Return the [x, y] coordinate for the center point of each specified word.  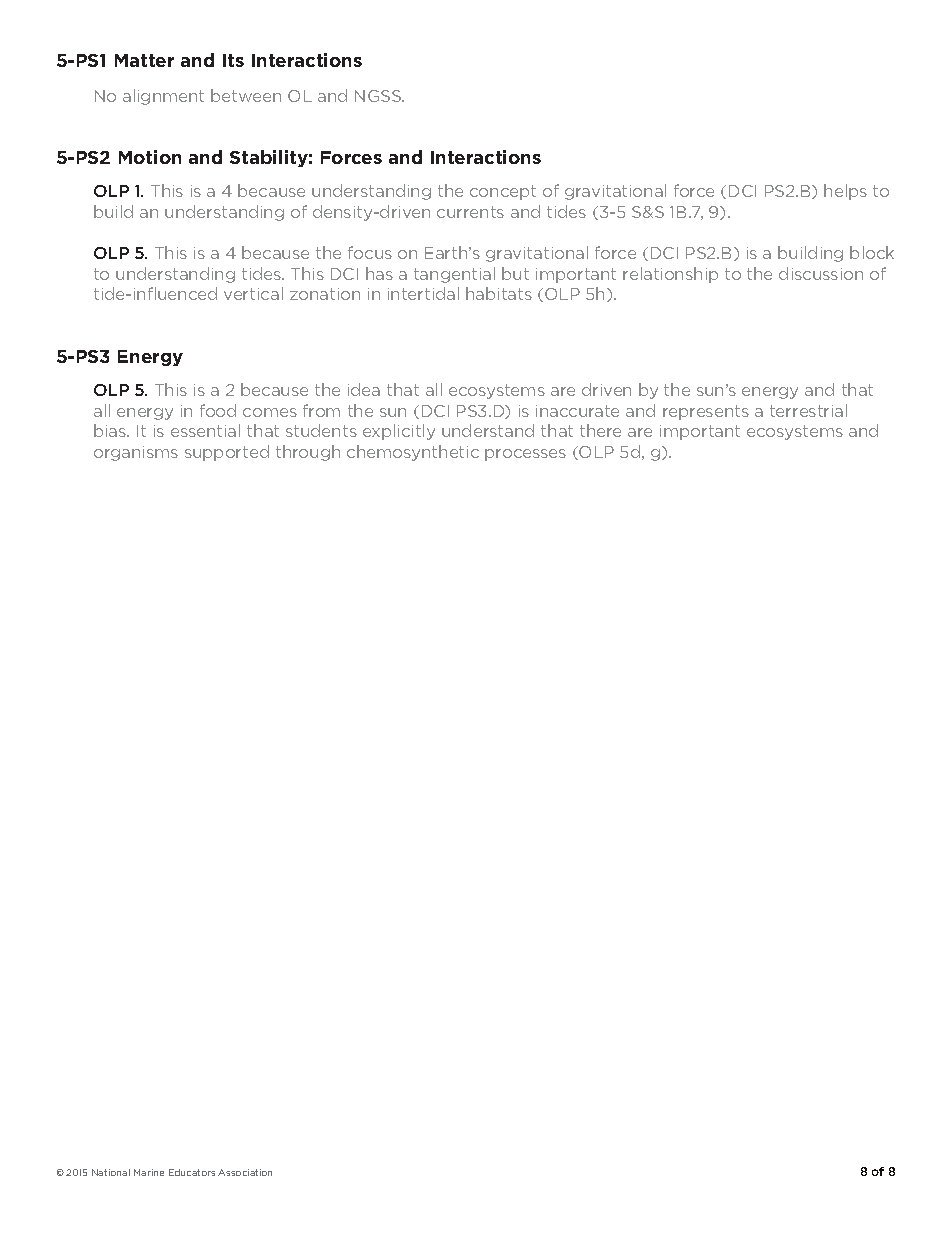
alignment [163, 97]
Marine [149, 1172]
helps [845, 192]
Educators [192, 1172]
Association [245, 1172]
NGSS [379, 96]
